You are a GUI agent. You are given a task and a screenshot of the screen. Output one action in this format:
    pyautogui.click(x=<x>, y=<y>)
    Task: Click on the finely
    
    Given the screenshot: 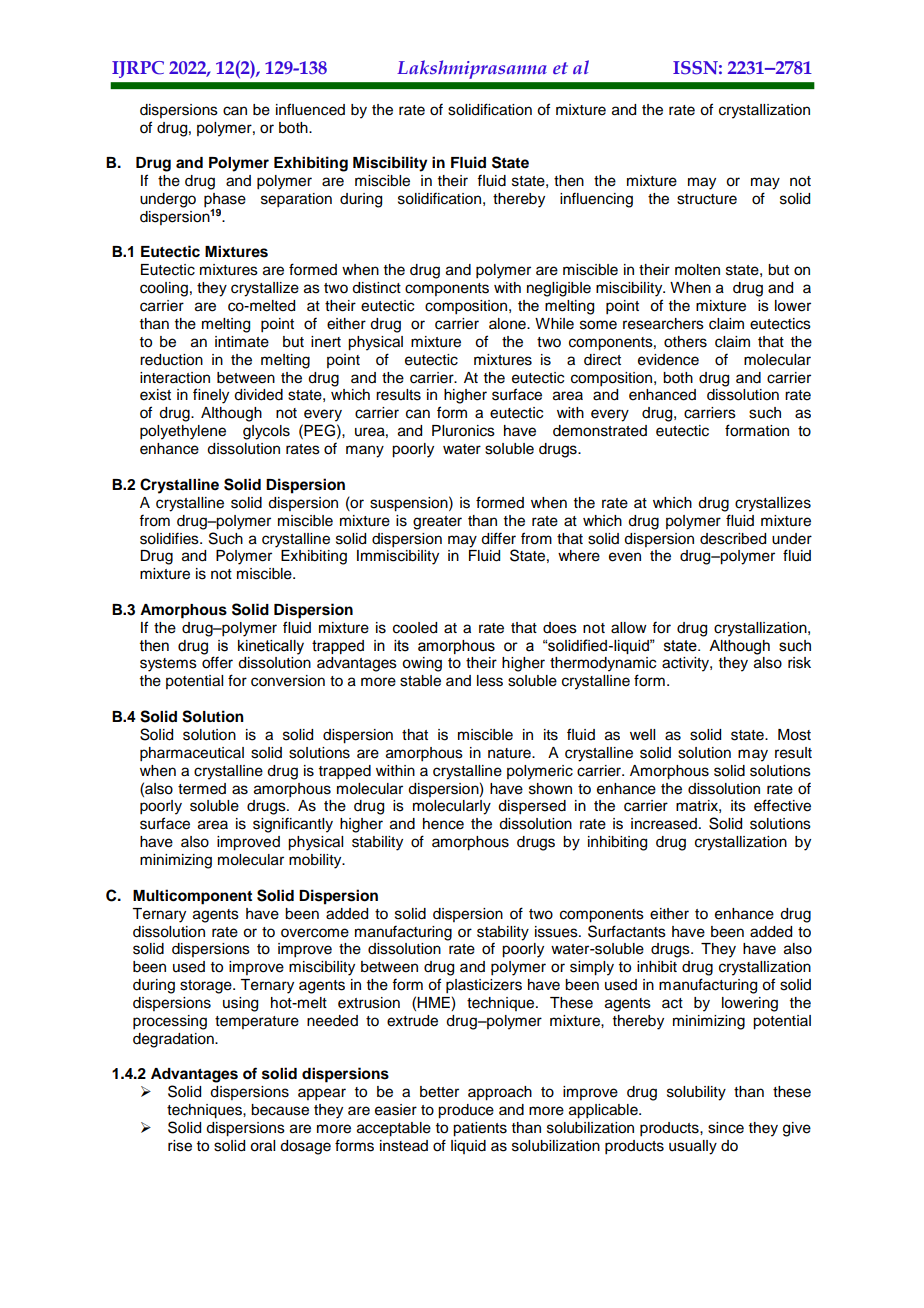 What is the action you would take?
    pyautogui.click(x=211, y=396)
